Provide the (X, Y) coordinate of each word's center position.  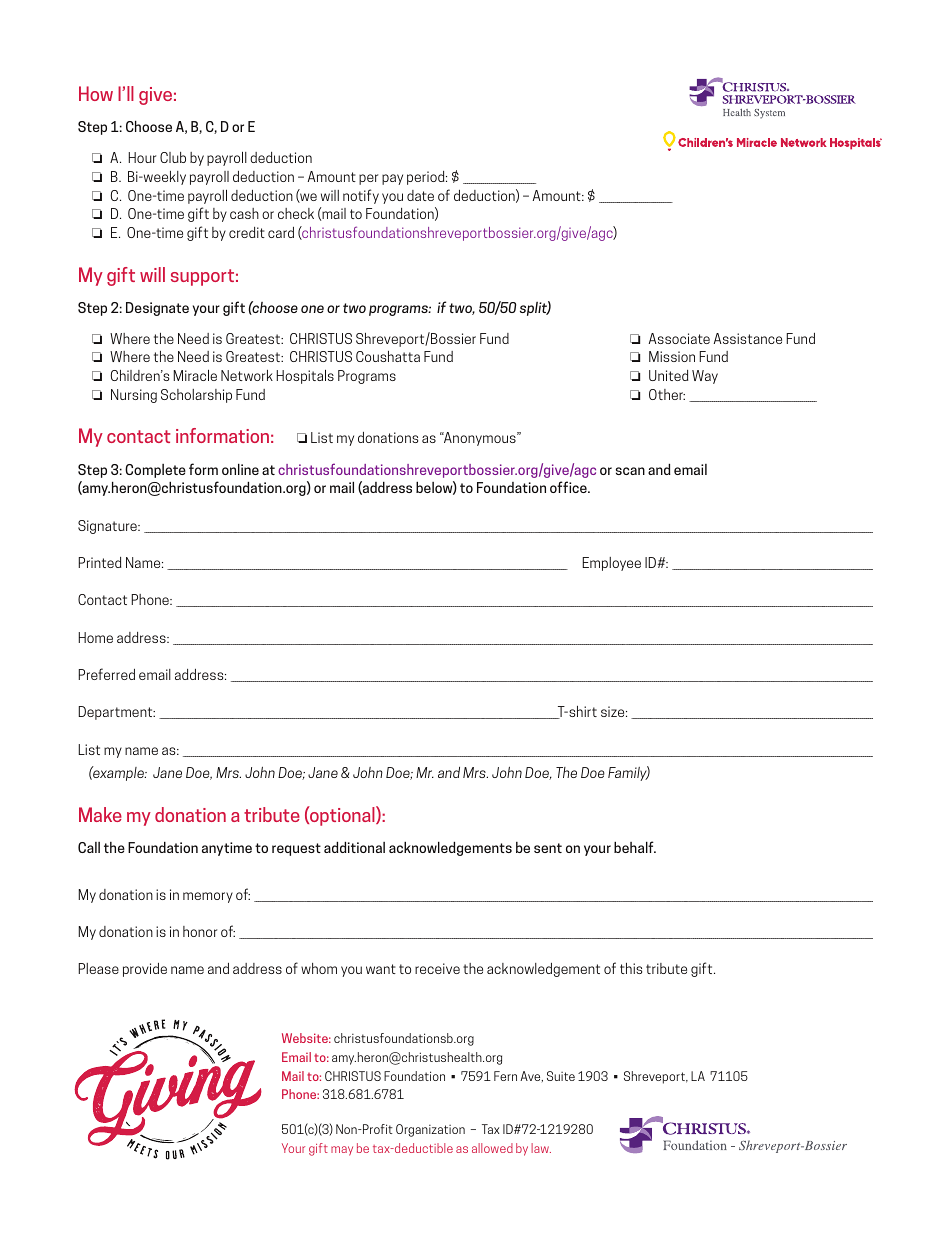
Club (173, 157)
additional (354, 847)
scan (630, 471)
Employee (611, 564)
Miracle (195, 375)
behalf (635, 847)
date (420, 195)
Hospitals (305, 376)
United (668, 375)
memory (208, 897)
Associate (679, 338)
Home (95, 637)
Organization (430, 1130)
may (342, 1151)
